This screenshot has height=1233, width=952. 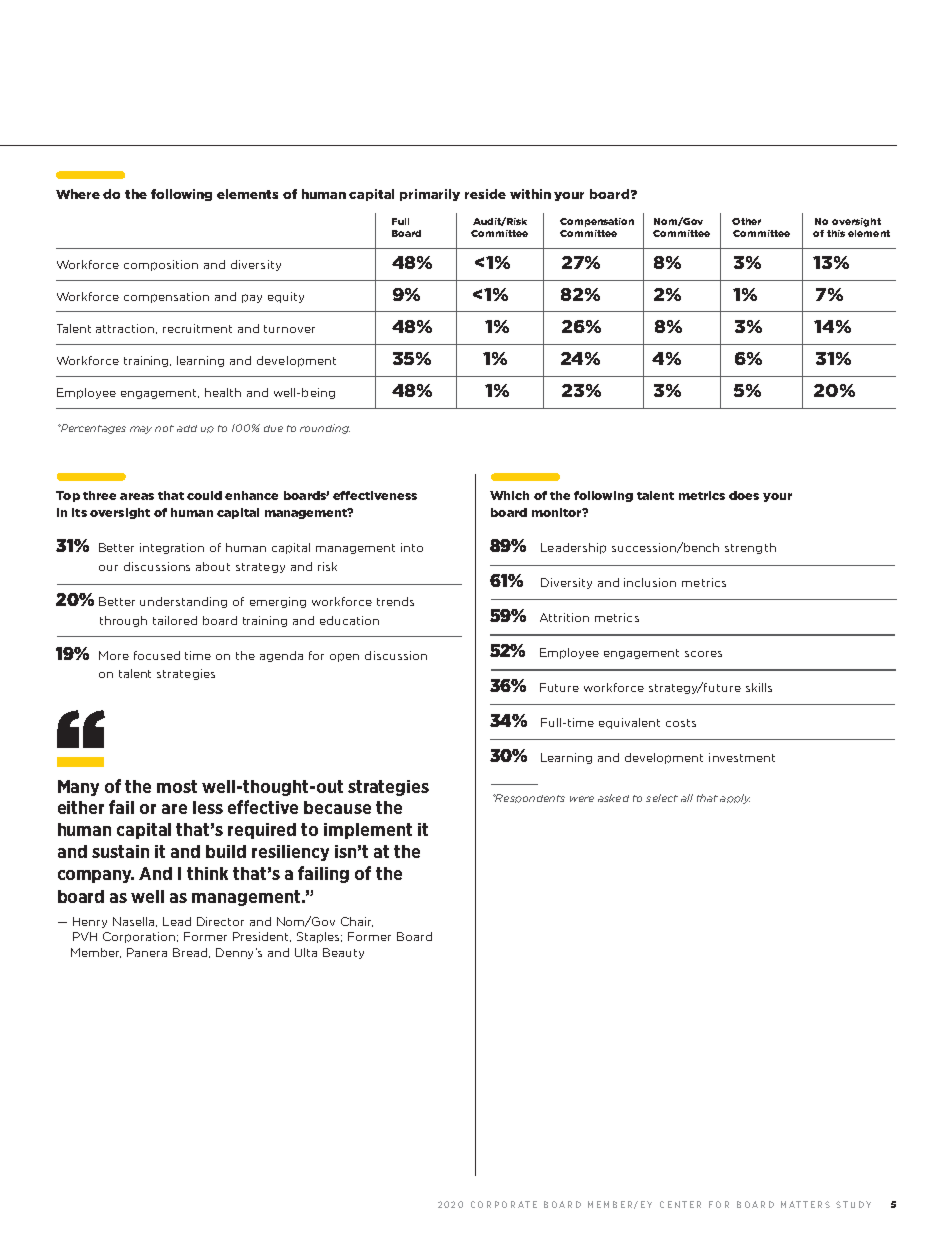 I want to click on integration, so click(x=172, y=548).
